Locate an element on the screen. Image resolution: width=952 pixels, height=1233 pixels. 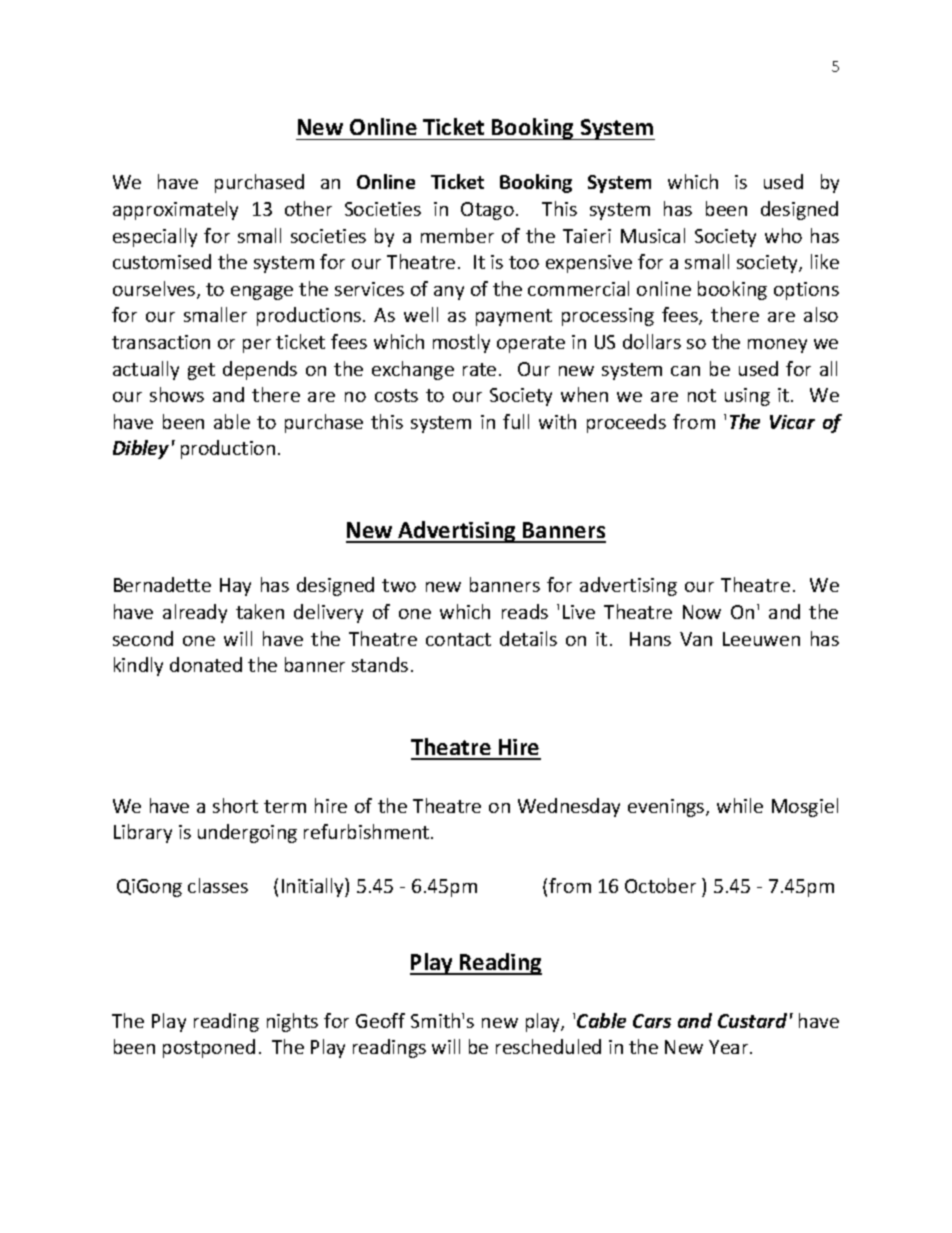
member is located at coordinates (457, 235).
